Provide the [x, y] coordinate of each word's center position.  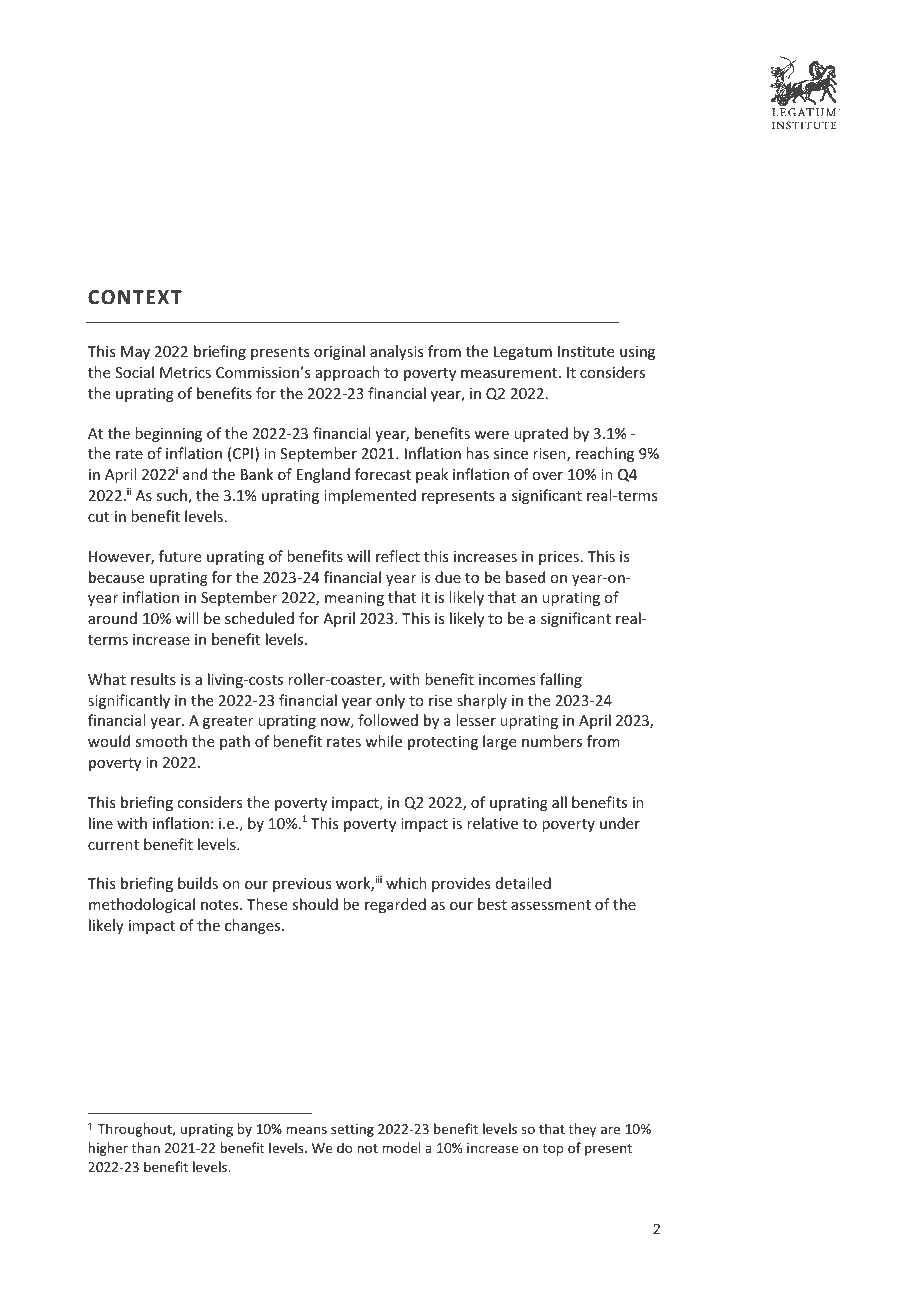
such [172, 496]
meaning [354, 599]
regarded [395, 905]
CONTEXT [135, 297]
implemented [370, 496]
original [339, 352]
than [146, 1147]
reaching [605, 454]
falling [561, 680]
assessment [551, 905]
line [101, 823]
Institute [586, 351]
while [383, 741]
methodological [142, 905]
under [620, 823]
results [153, 679]
